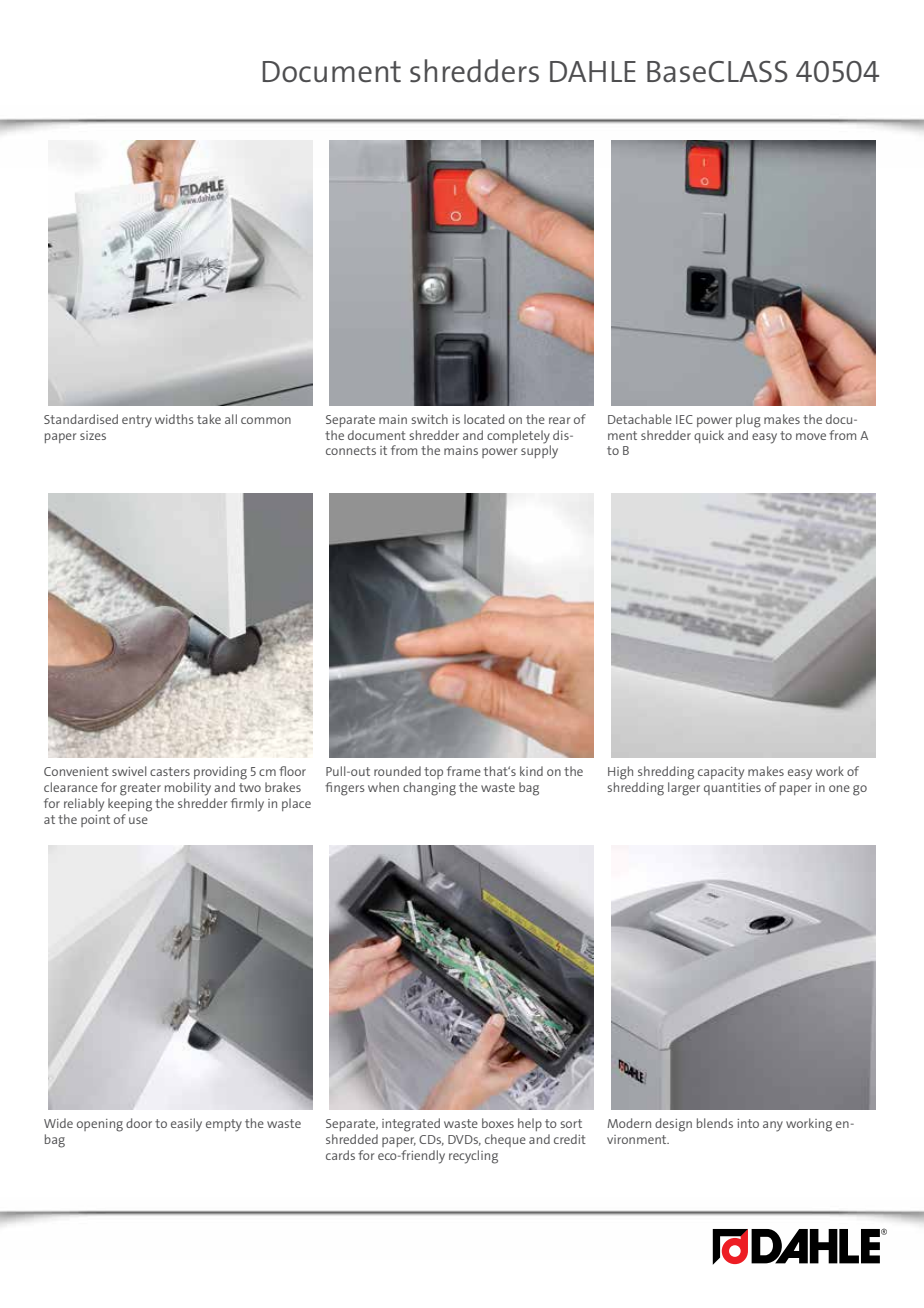 The image size is (924, 1308). I want to click on door, so click(139, 1123).
